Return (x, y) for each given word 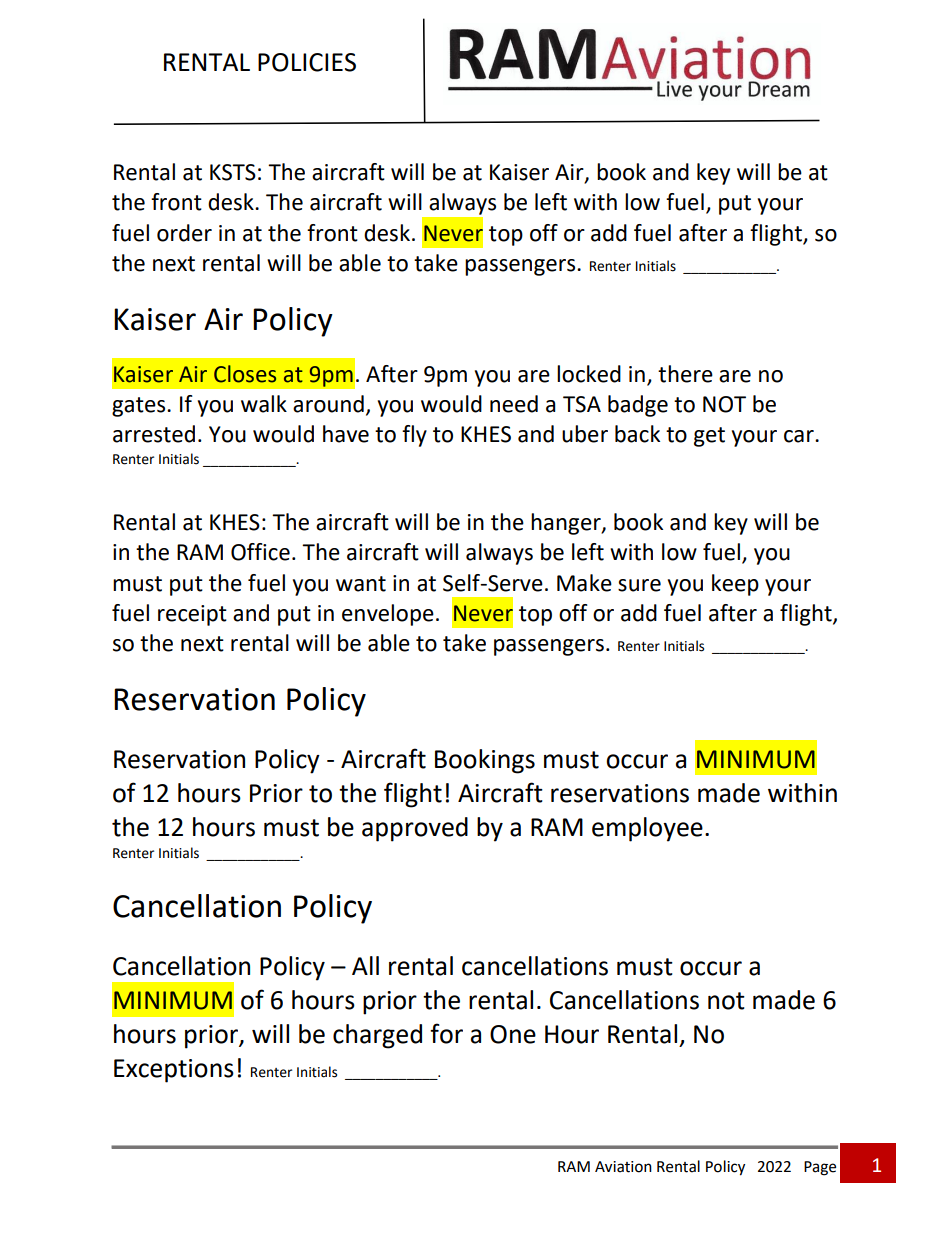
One (513, 1034)
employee (647, 829)
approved (415, 829)
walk (264, 404)
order (184, 233)
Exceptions (174, 1071)
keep (735, 585)
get (709, 437)
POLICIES (307, 62)
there (685, 374)
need (514, 404)
